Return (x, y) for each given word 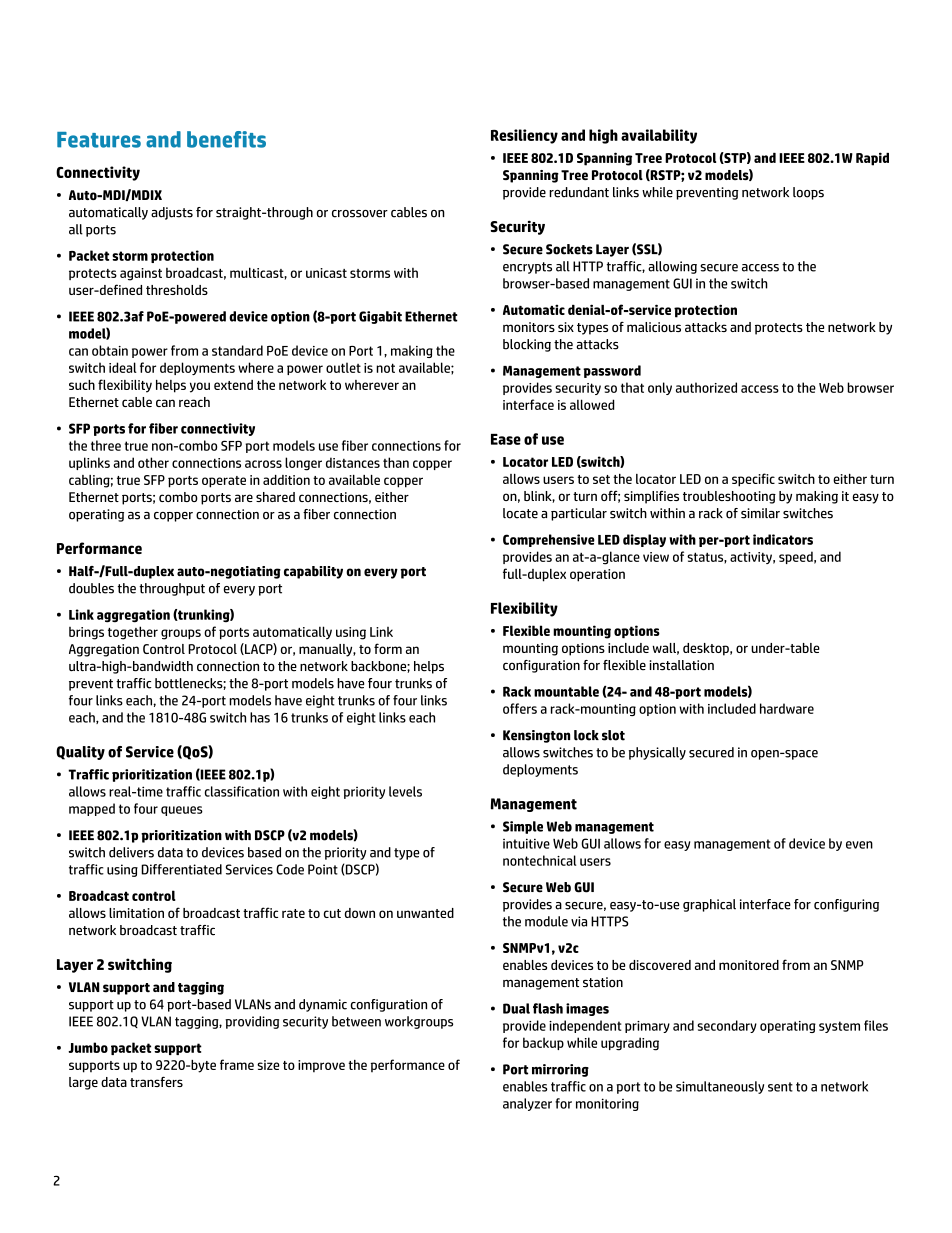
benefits (226, 139)
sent (780, 1087)
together (133, 633)
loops (808, 193)
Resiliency (524, 136)
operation (597, 575)
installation (682, 665)
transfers (156, 1081)
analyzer (527, 1104)
